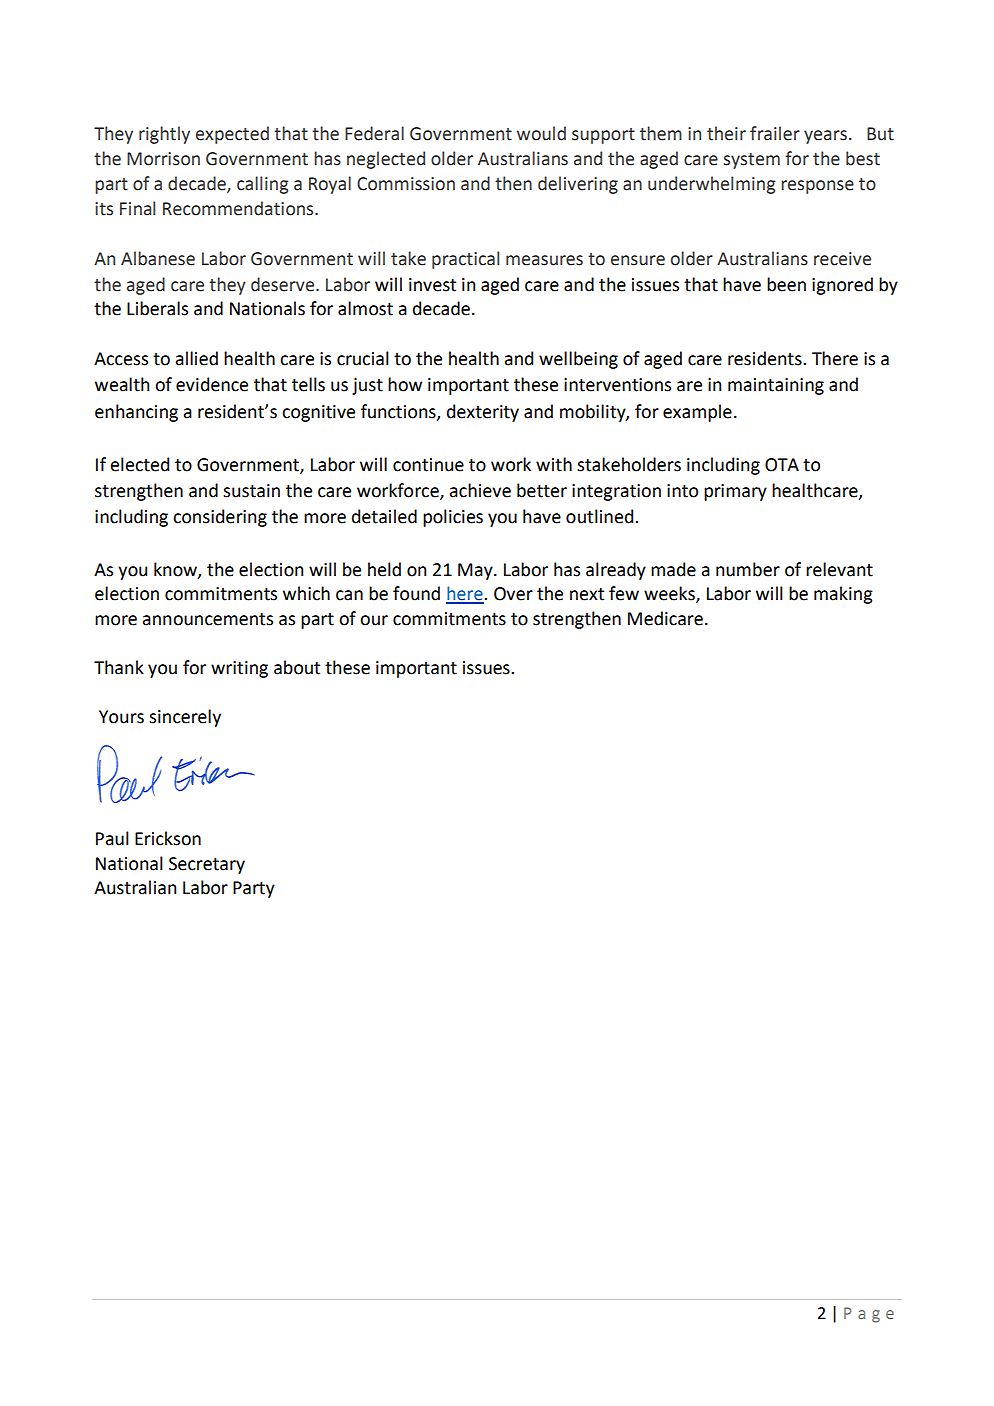 The image size is (994, 1406). I want to click on making, so click(843, 595).
